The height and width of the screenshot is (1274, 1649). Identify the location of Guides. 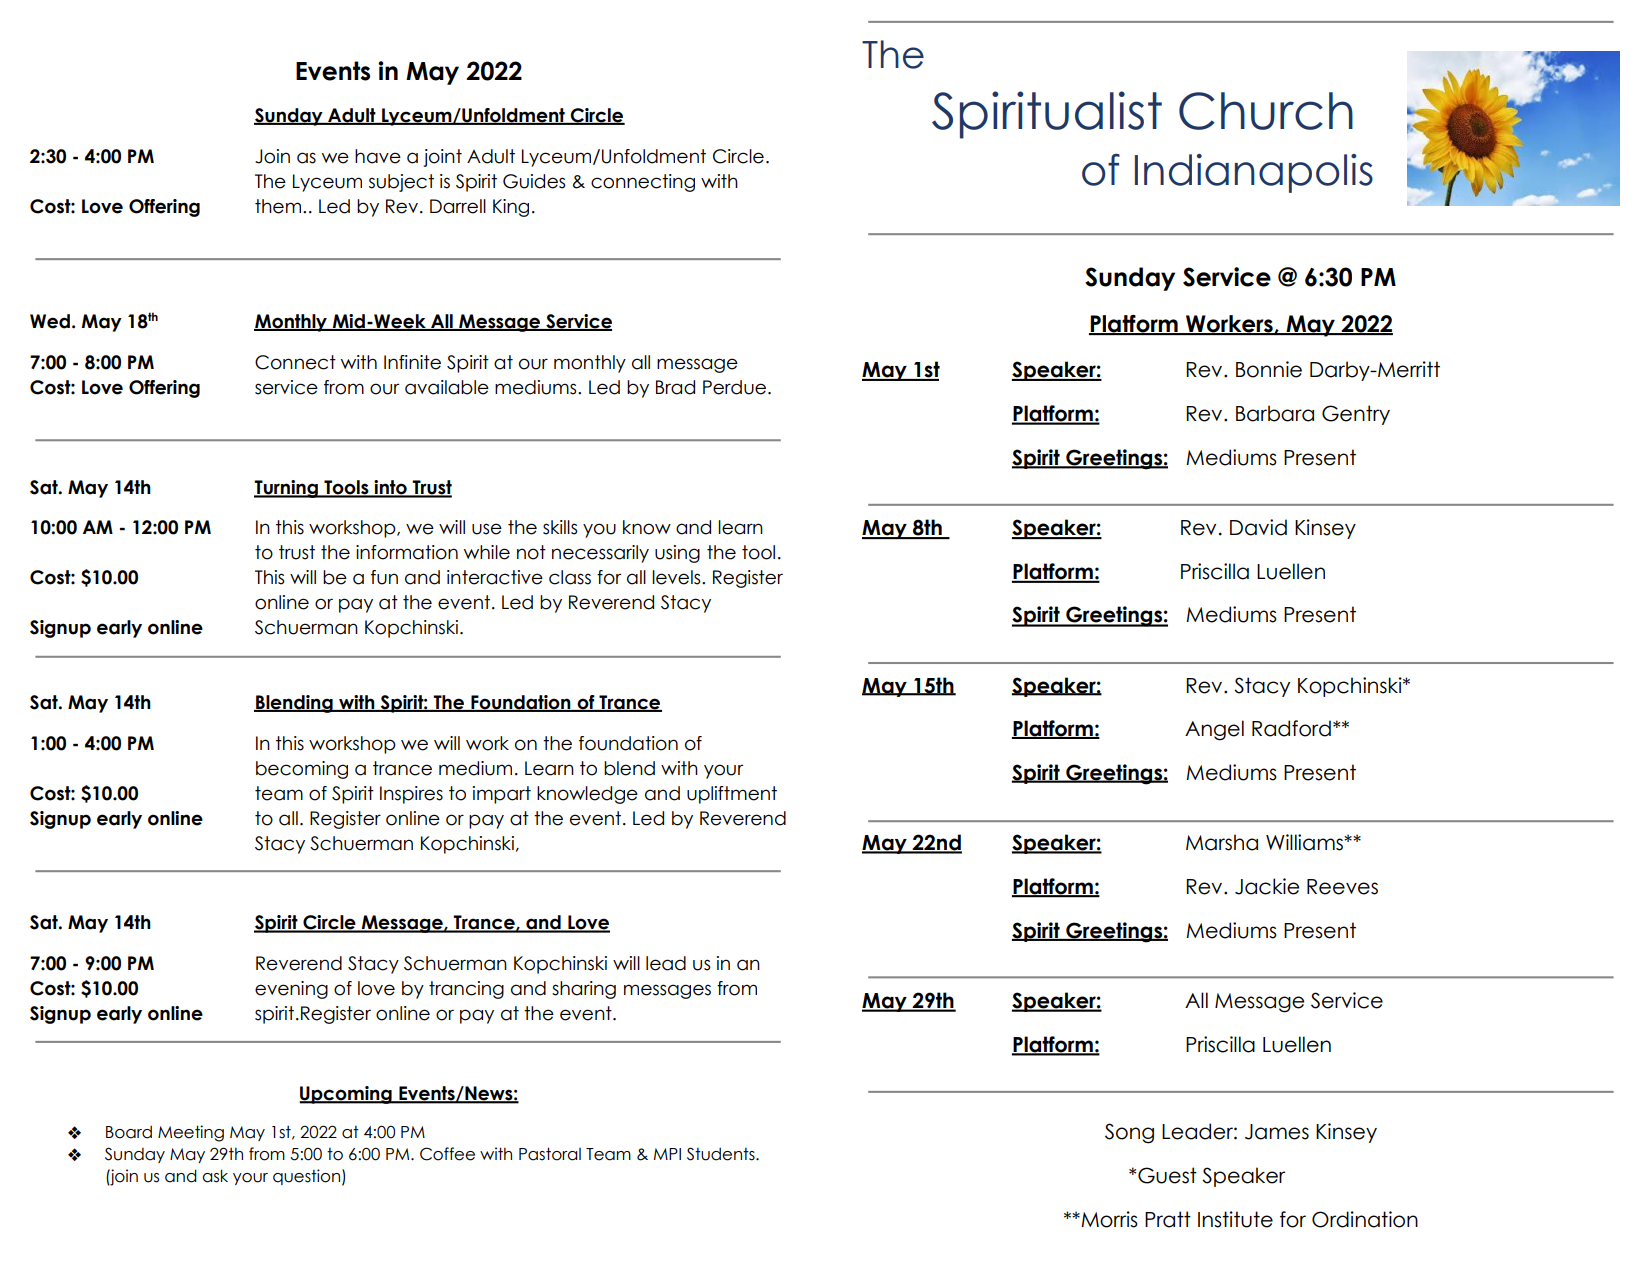
(534, 181).
